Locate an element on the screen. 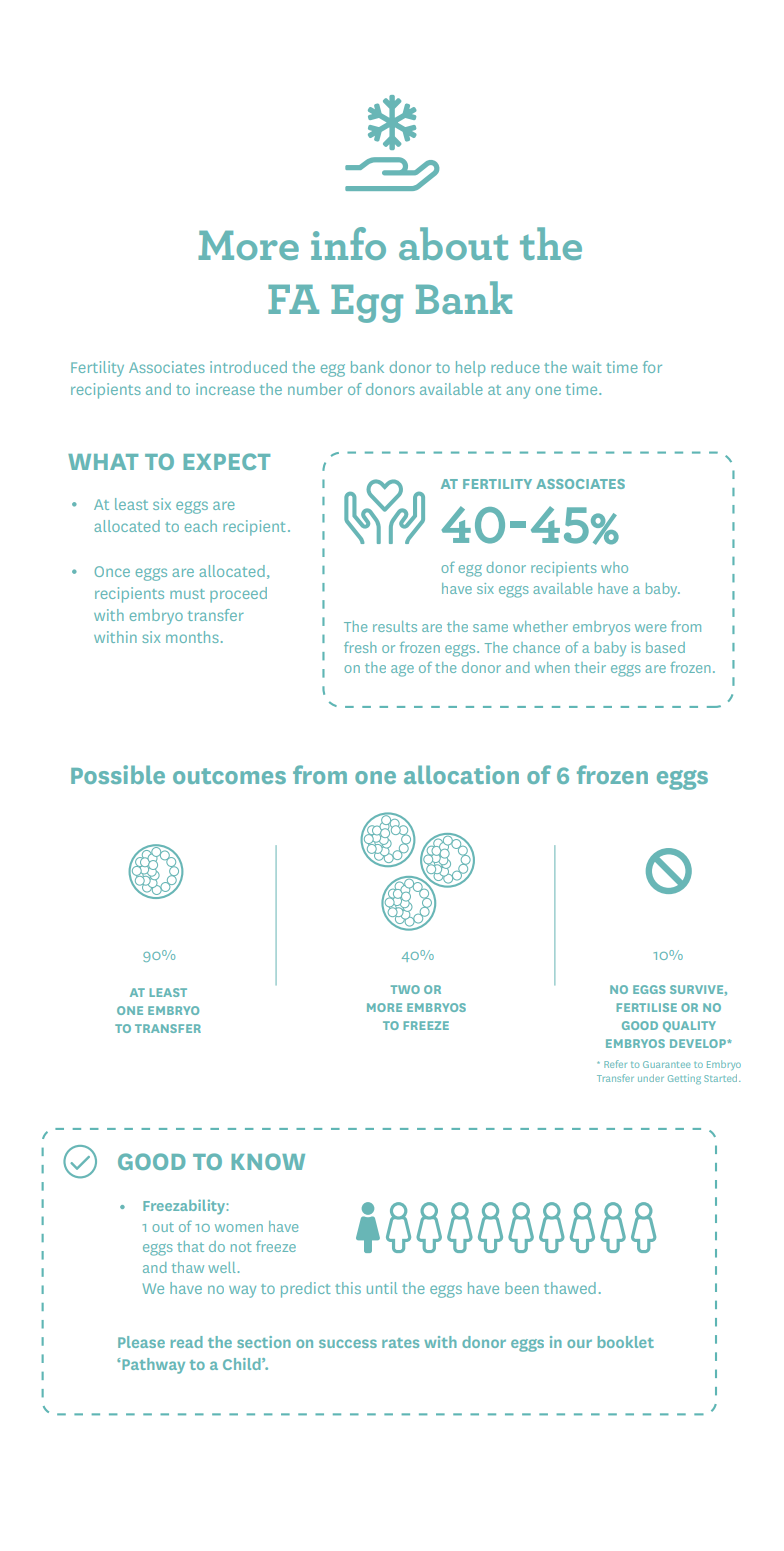 The width and height of the screenshot is (784, 1551). were is located at coordinates (650, 628).
